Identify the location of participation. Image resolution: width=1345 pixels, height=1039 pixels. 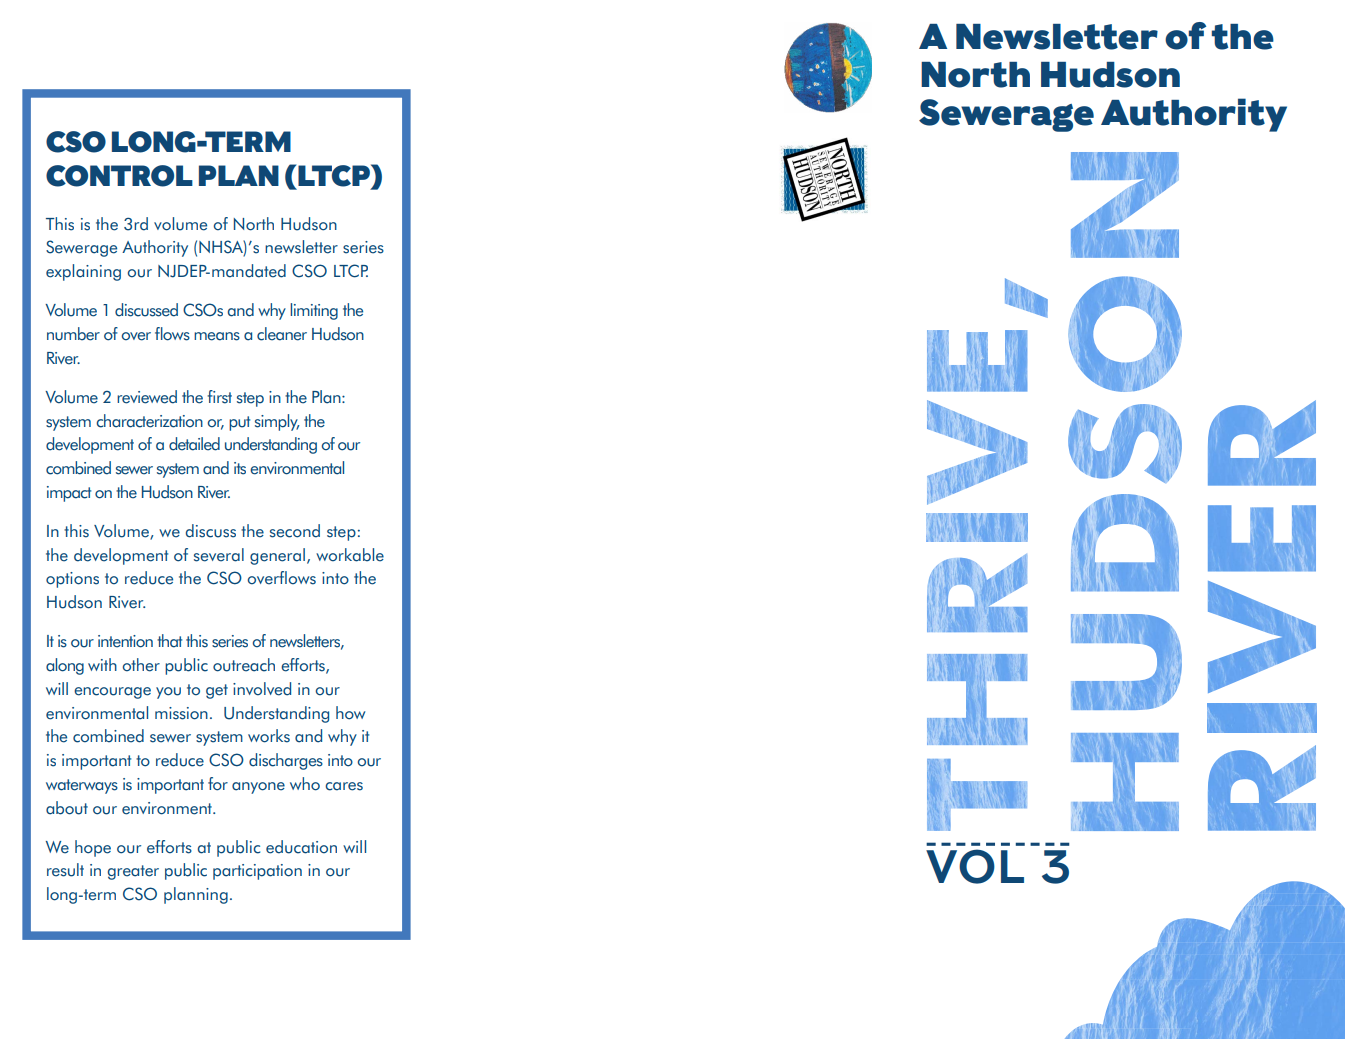
(257, 872).
